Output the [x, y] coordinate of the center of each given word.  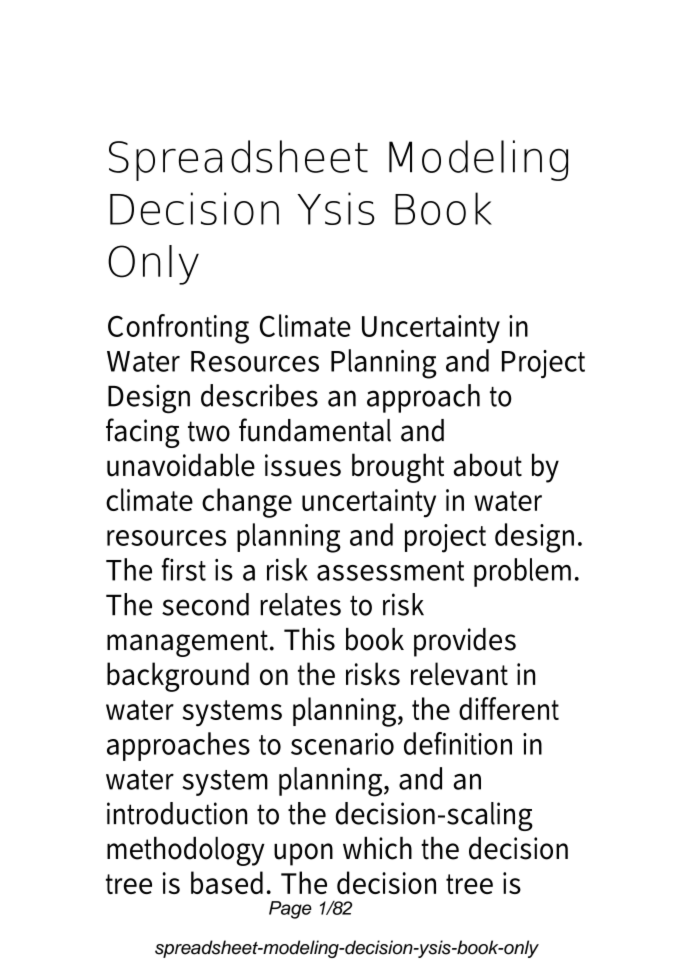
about [488, 465]
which [377, 848]
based [227, 882]
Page [290, 910]
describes [259, 395]
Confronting [178, 329]
